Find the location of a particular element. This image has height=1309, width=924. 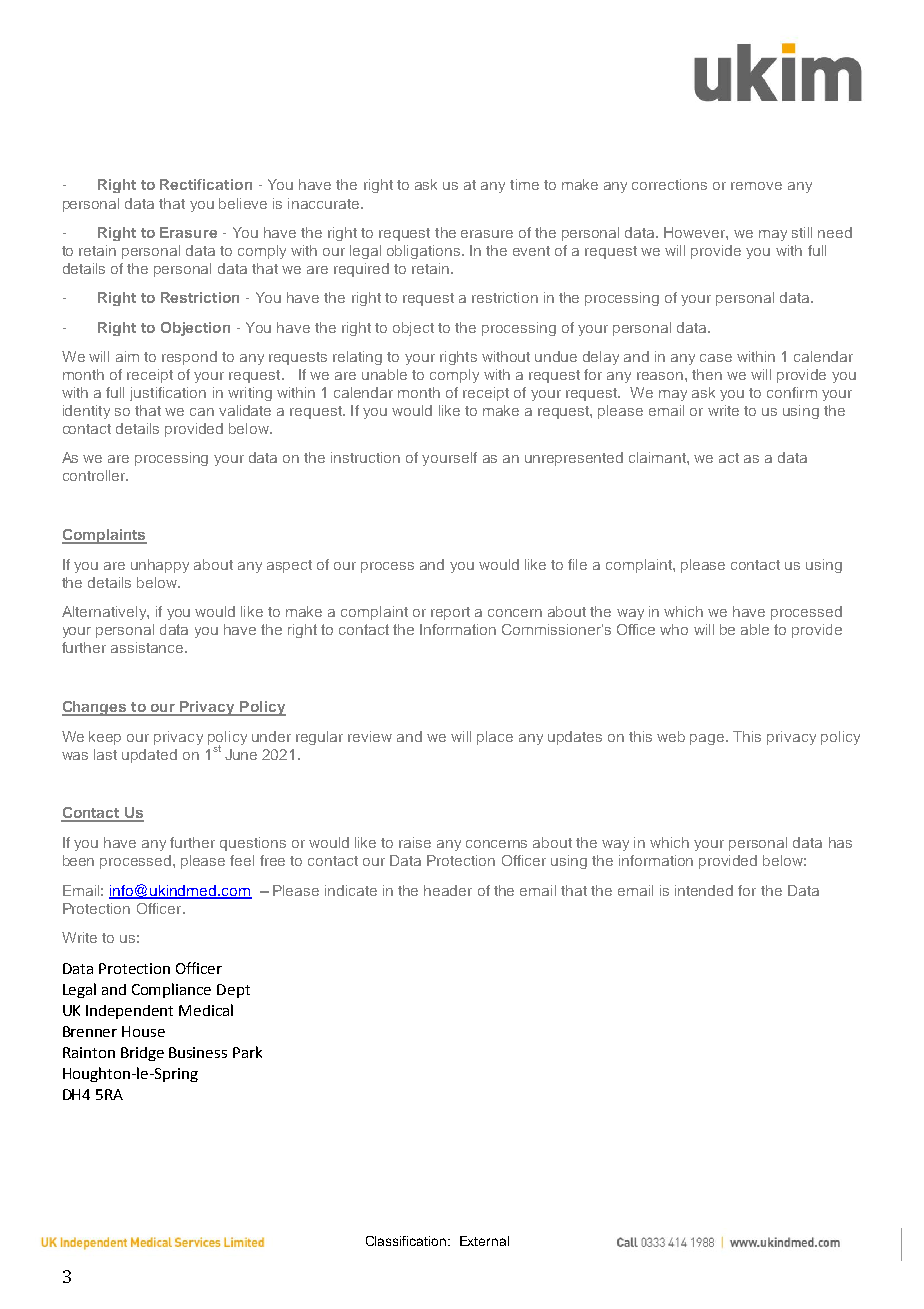

page is located at coordinates (708, 739).
